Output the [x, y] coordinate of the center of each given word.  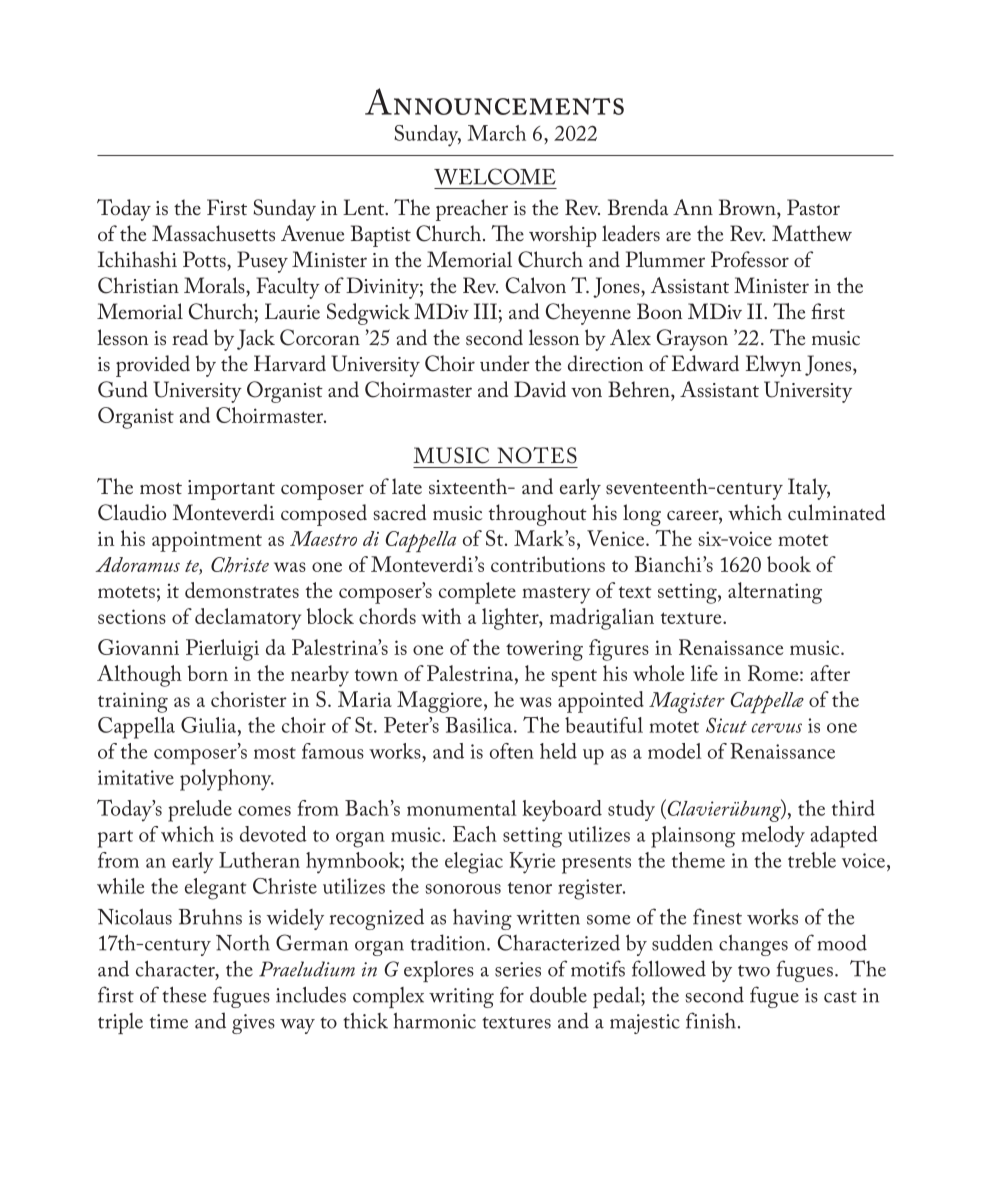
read [190, 337]
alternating [775, 593]
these [184, 994]
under [505, 363]
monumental [462, 808]
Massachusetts [213, 233]
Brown [748, 207]
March [497, 133]
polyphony [227, 780]
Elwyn [773, 366]
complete [477, 593]
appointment [207, 541]
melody [773, 836]
